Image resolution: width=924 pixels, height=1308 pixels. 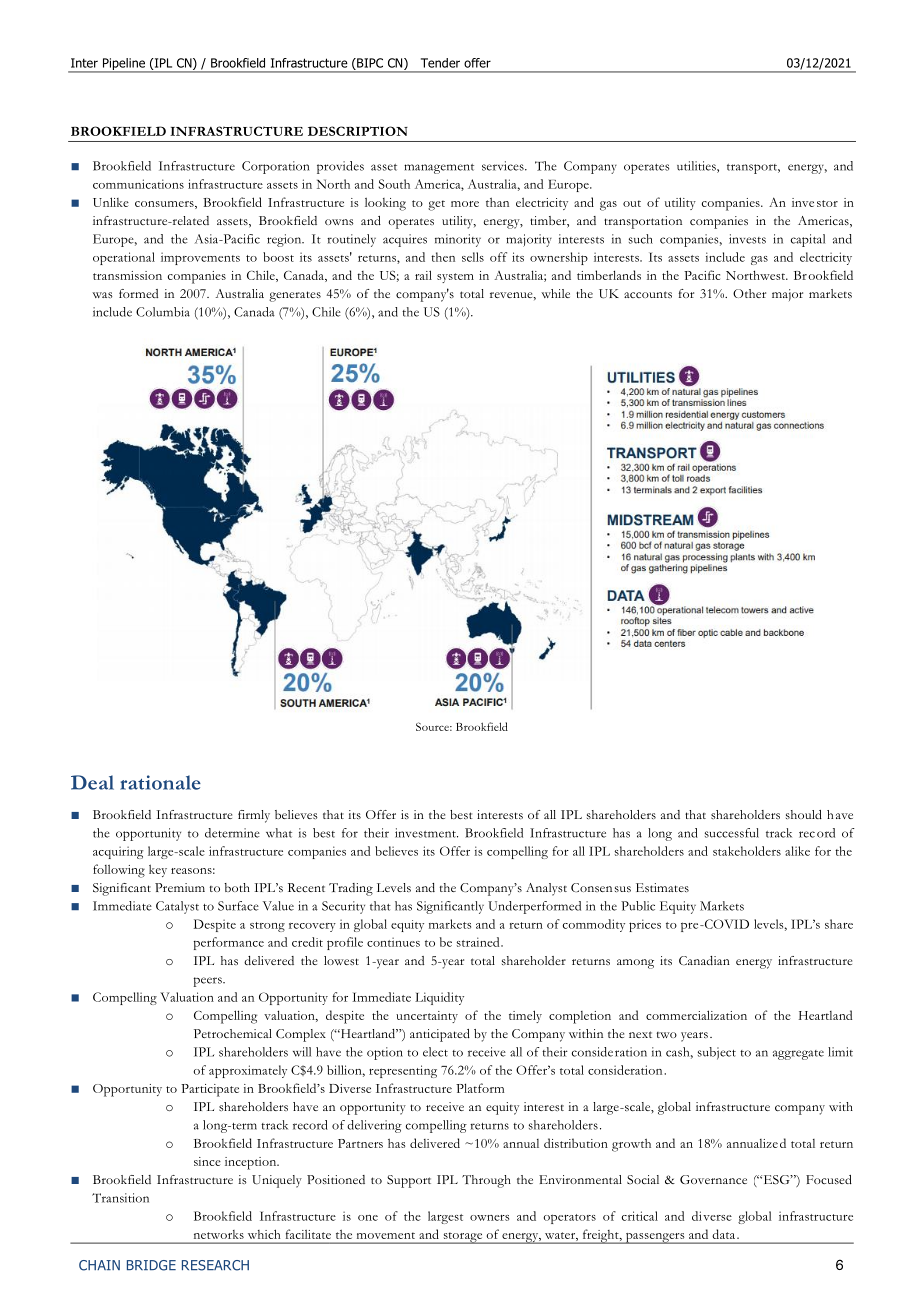 I want to click on peers, so click(x=209, y=982).
